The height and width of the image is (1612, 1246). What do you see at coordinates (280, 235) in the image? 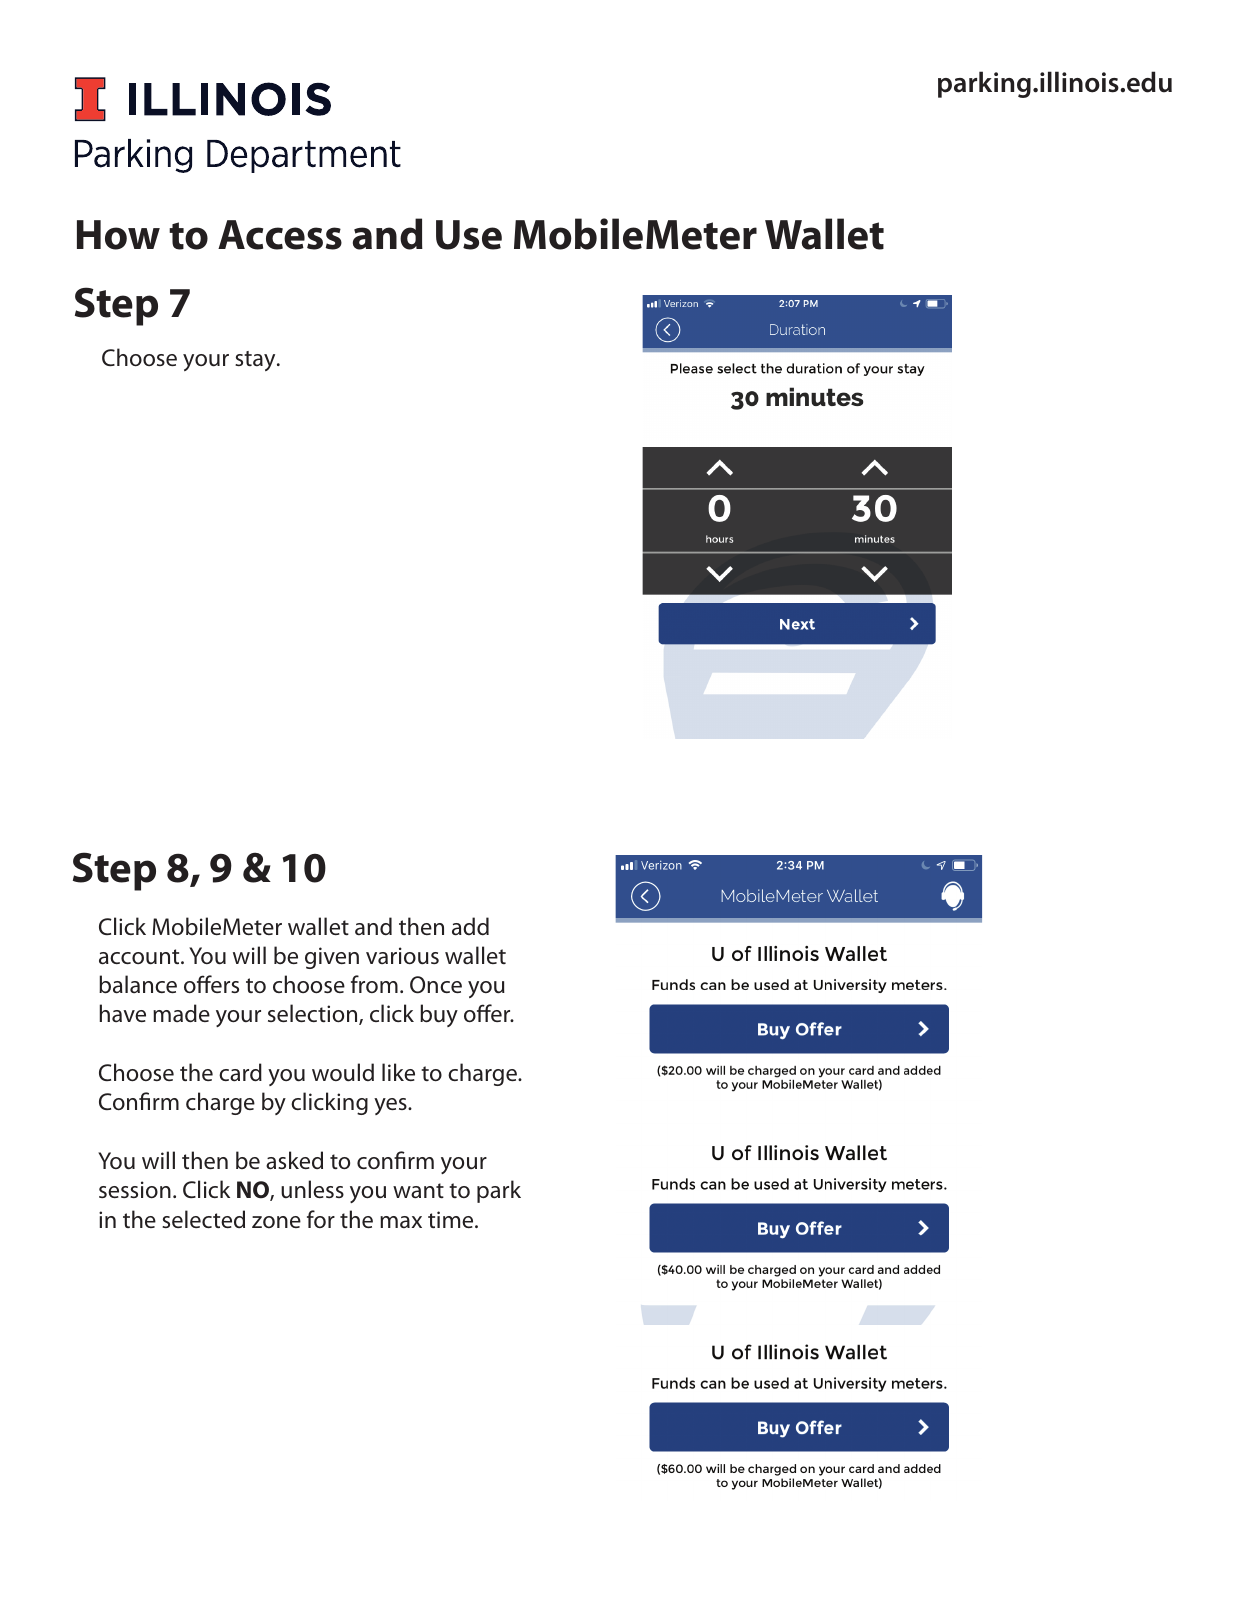
I see `Access` at bounding box center [280, 235].
